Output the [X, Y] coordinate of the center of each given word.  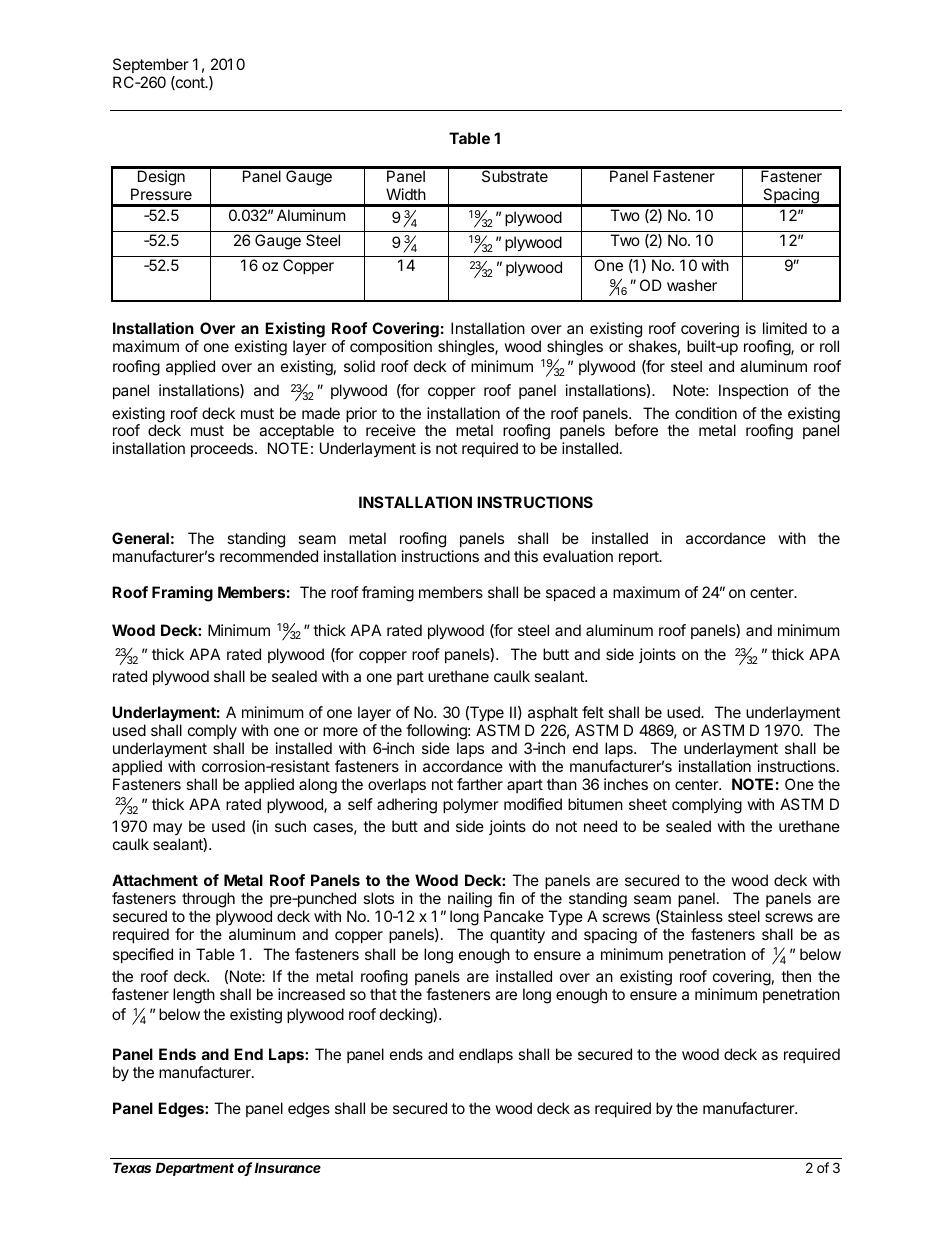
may [167, 831]
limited [785, 328]
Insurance [288, 1167]
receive [391, 430]
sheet [648, 804]
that [383, 994]
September [151, 65]
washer [692, 285]
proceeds [223, 449]
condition [706, 413]
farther [480, 784]
